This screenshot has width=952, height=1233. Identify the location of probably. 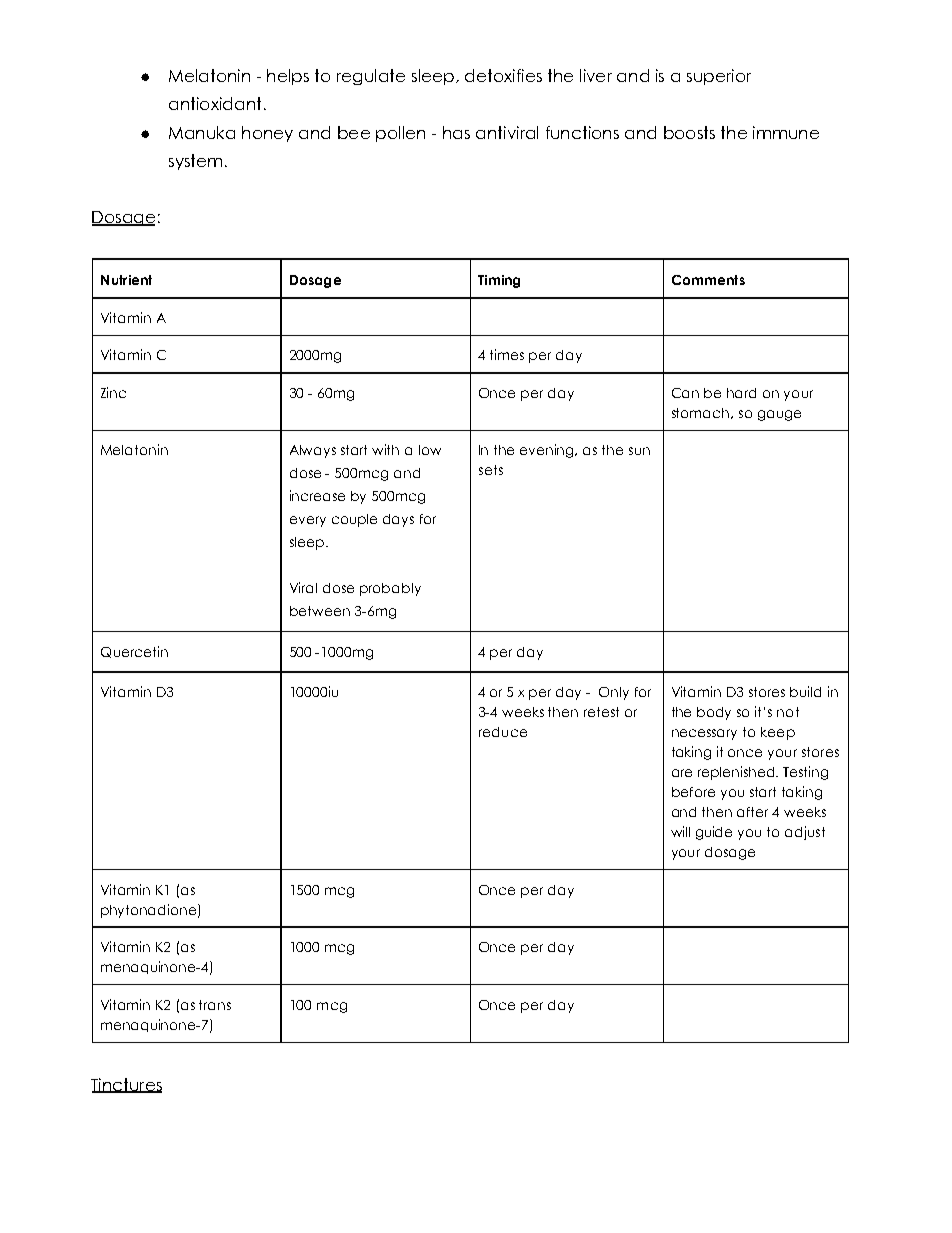
(390, 589).
